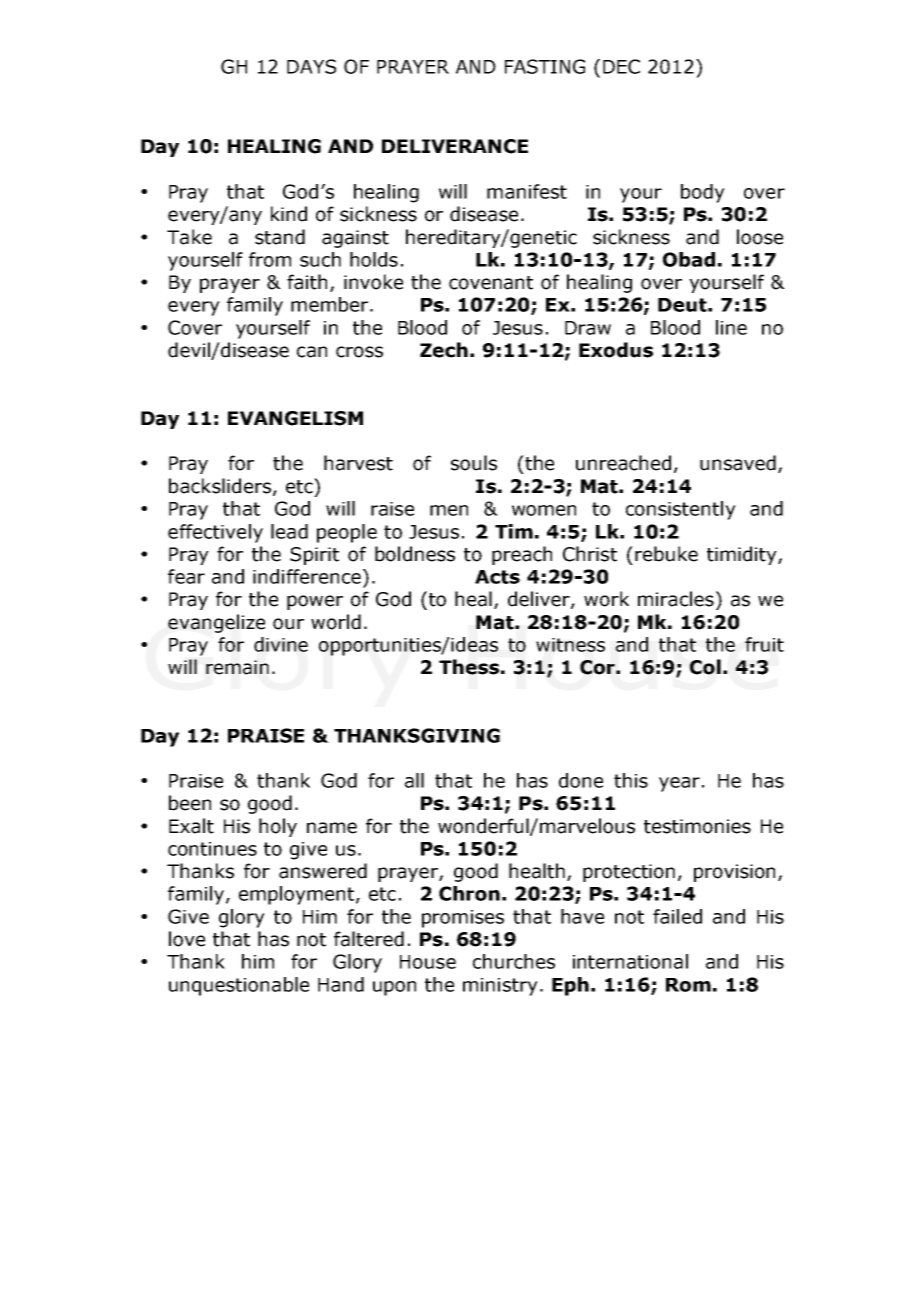 The width and height of the document is (924, 1308). What do you see at coordinates (522, 555) in the document?
I see `preach` at bounding box center [522, 555].
